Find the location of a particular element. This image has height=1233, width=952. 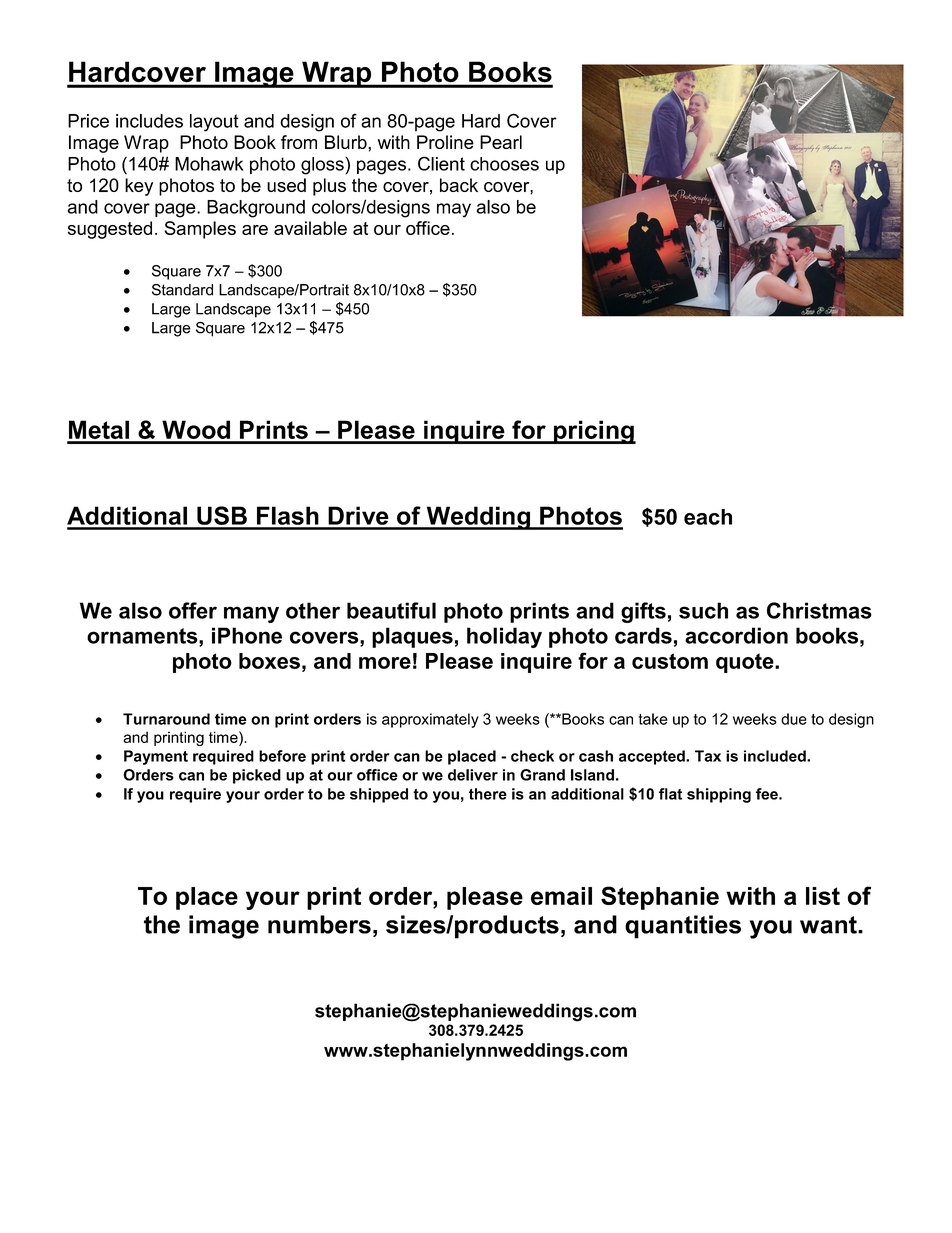

Standard is located at coordinates (182, 290).
